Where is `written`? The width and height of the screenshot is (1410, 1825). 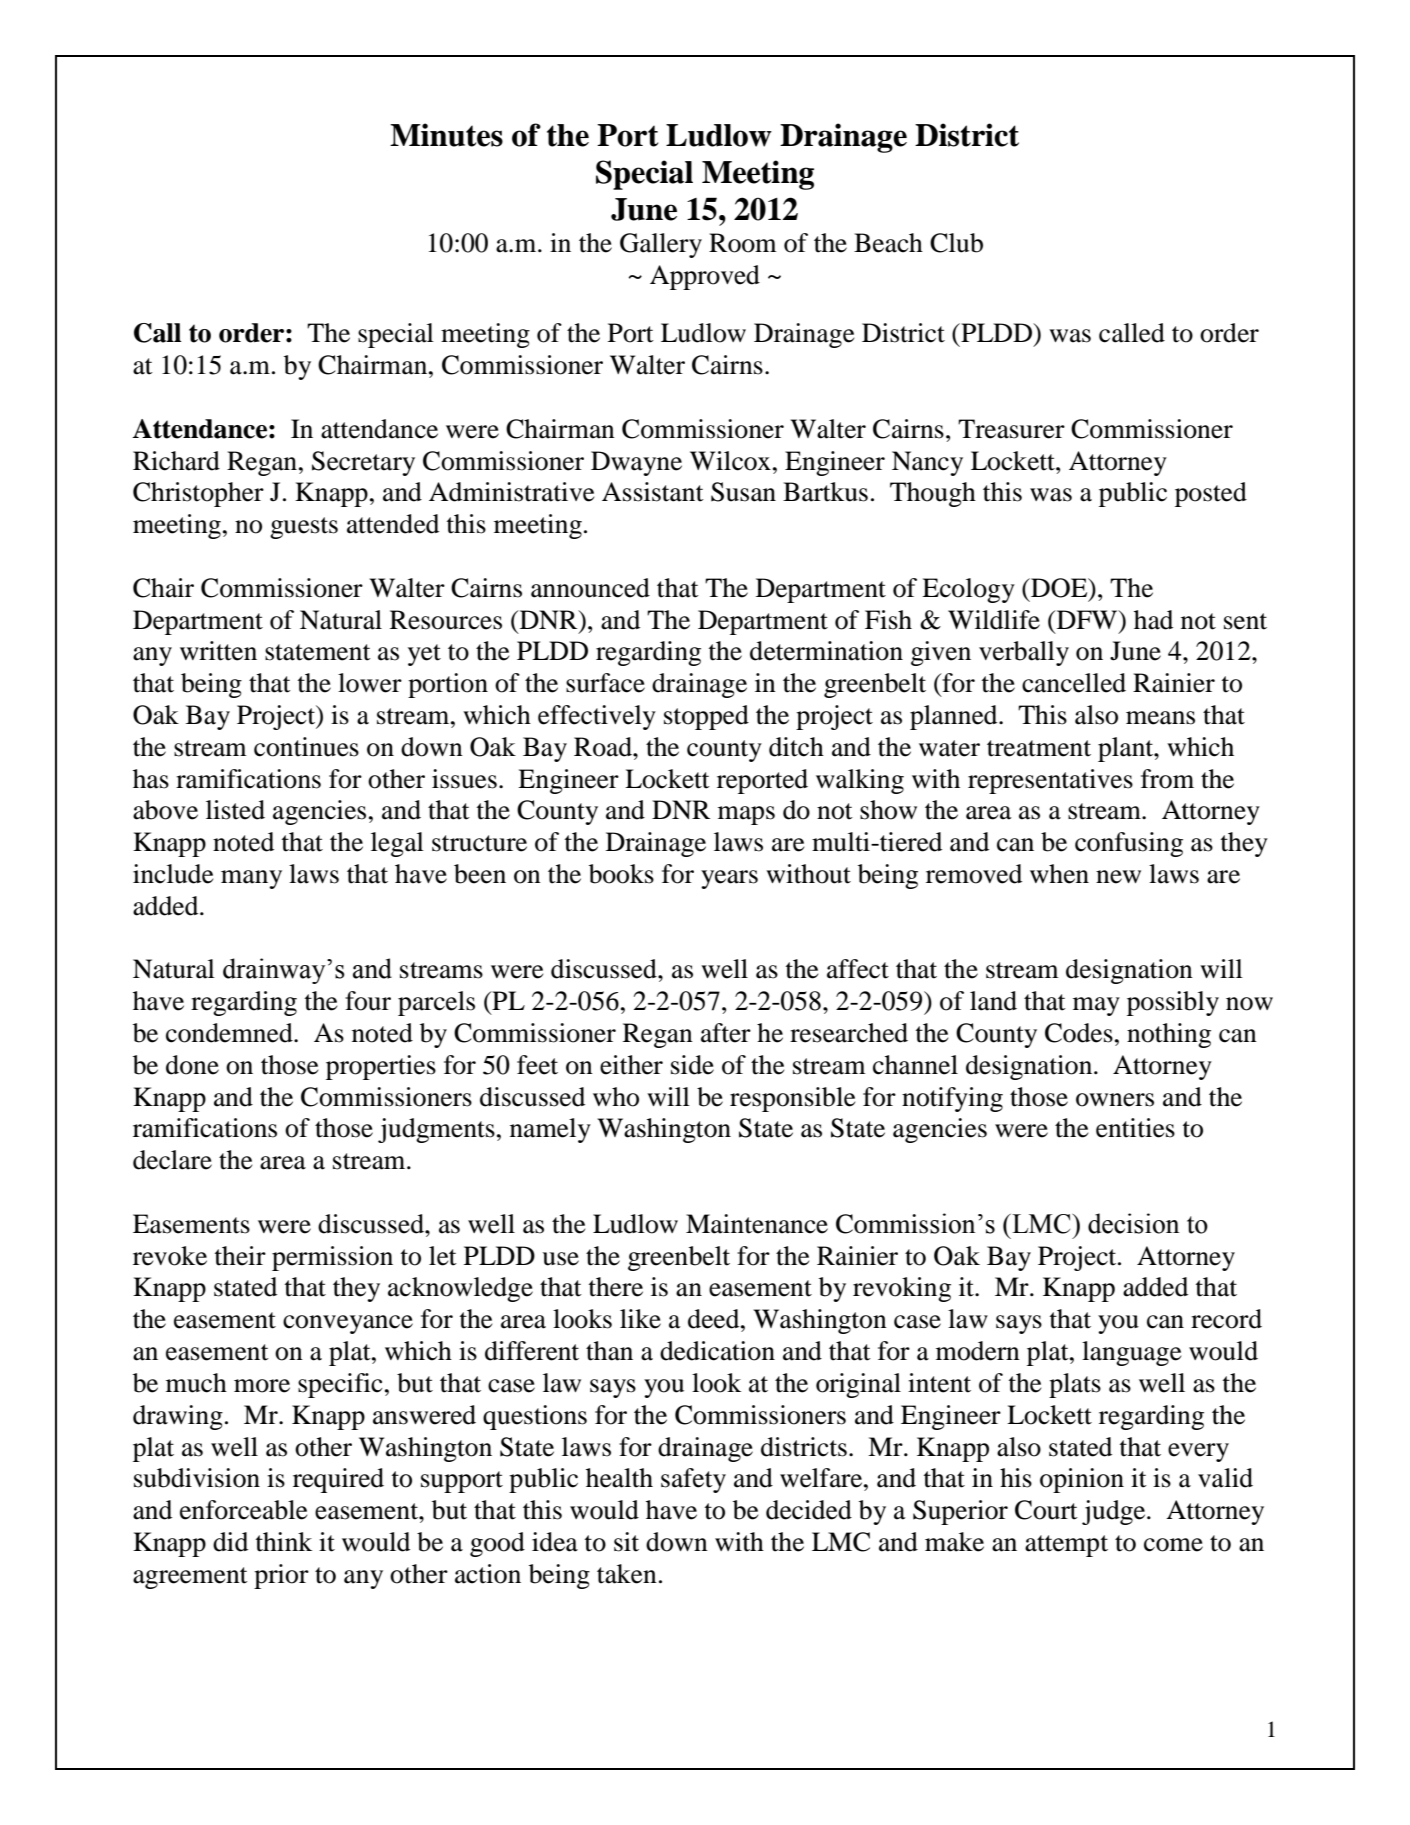
written is located at coordinates (218, 651).
